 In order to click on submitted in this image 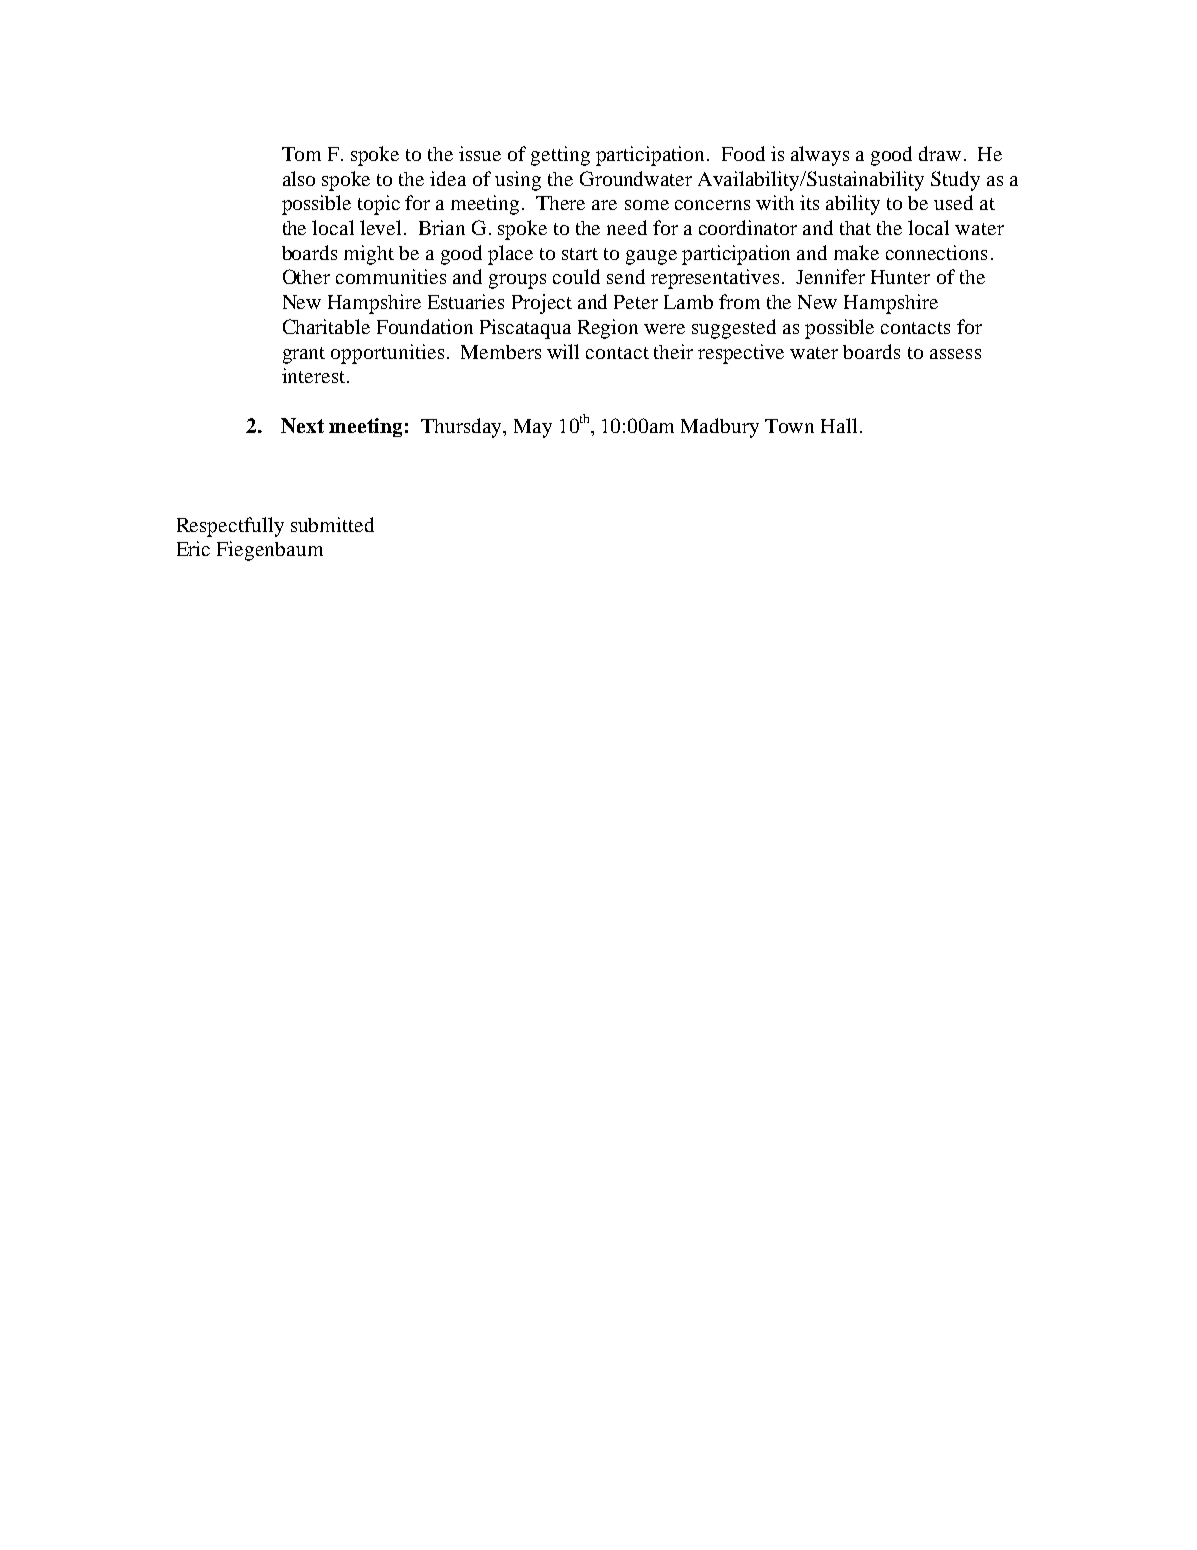, I will do `click(332, 524)`.
